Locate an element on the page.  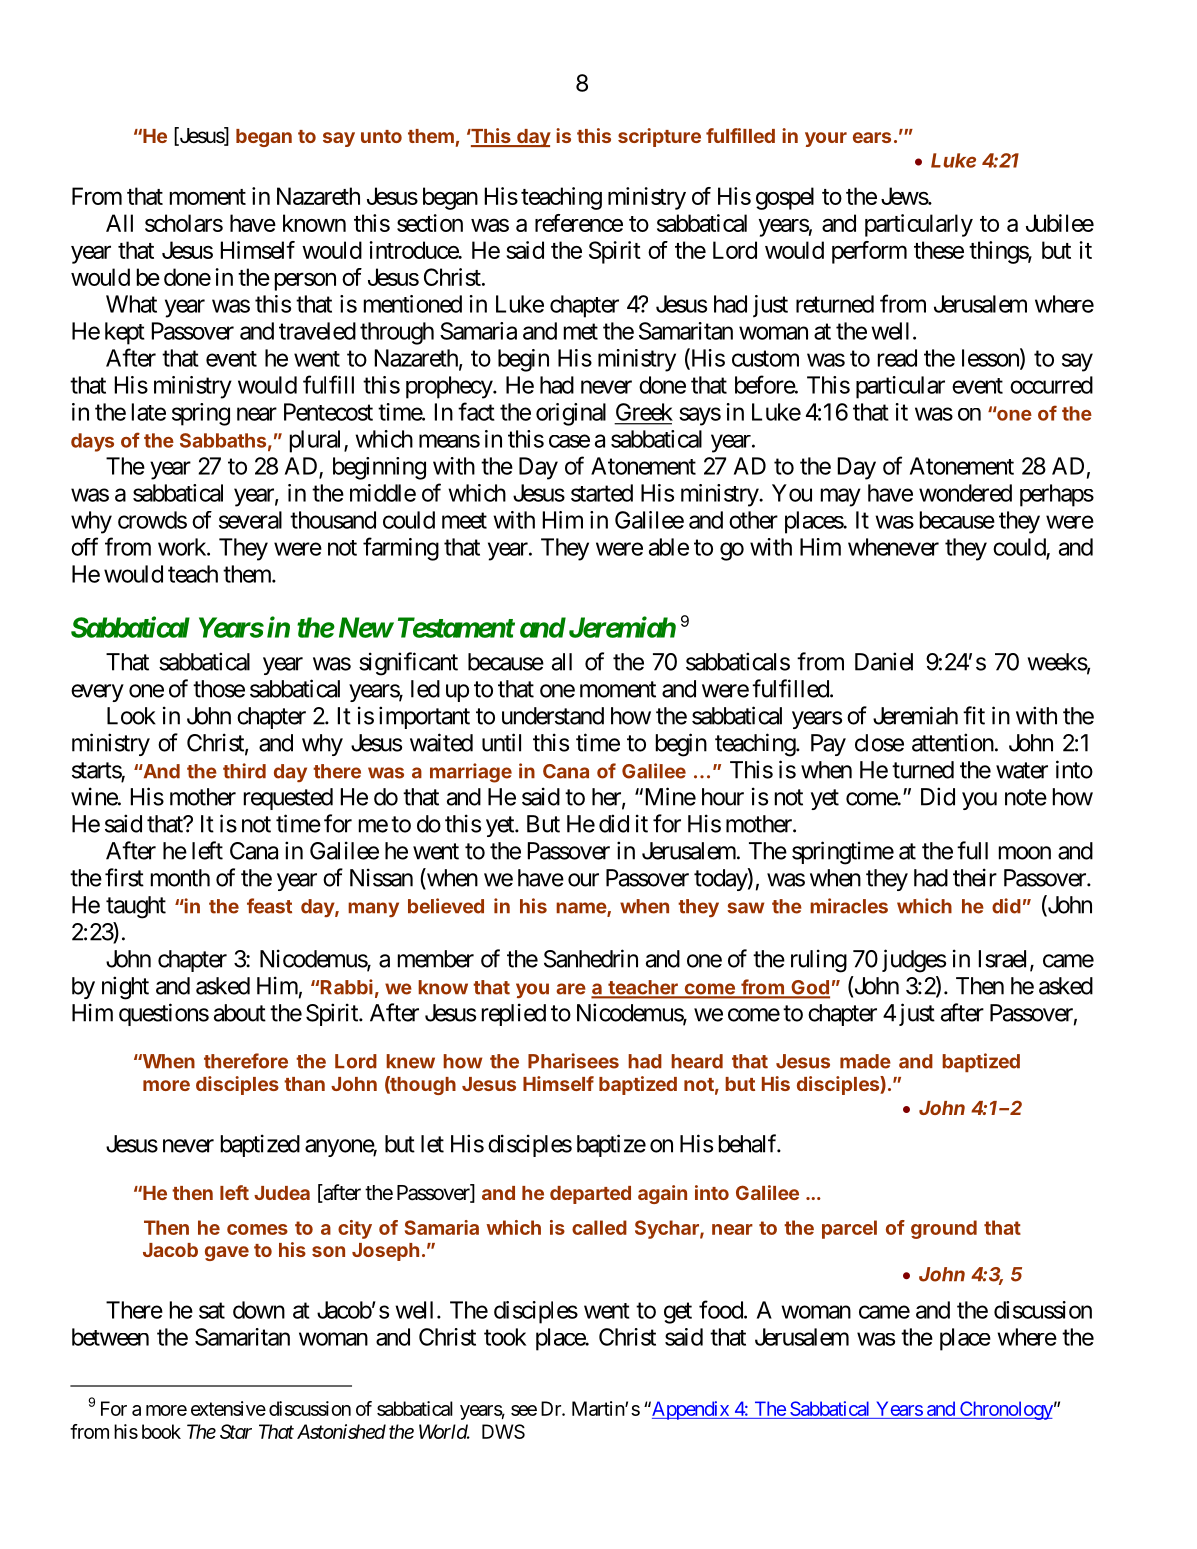
extensive is located at coordinates (228, 1408).
